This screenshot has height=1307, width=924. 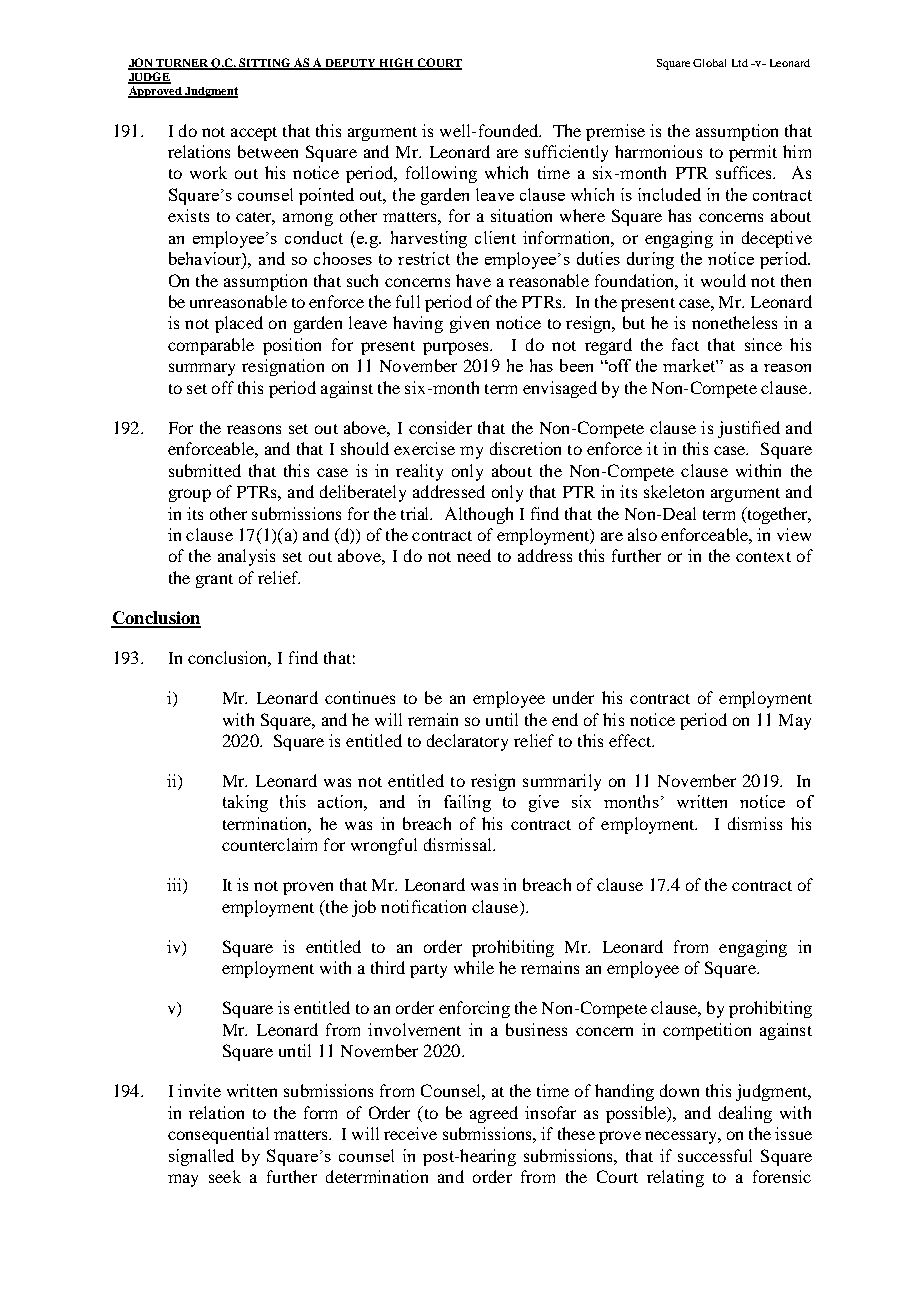 What do you see at coordinates (763, 557) in the screenshot?
I see `context` at bounding box center [763, 557].
